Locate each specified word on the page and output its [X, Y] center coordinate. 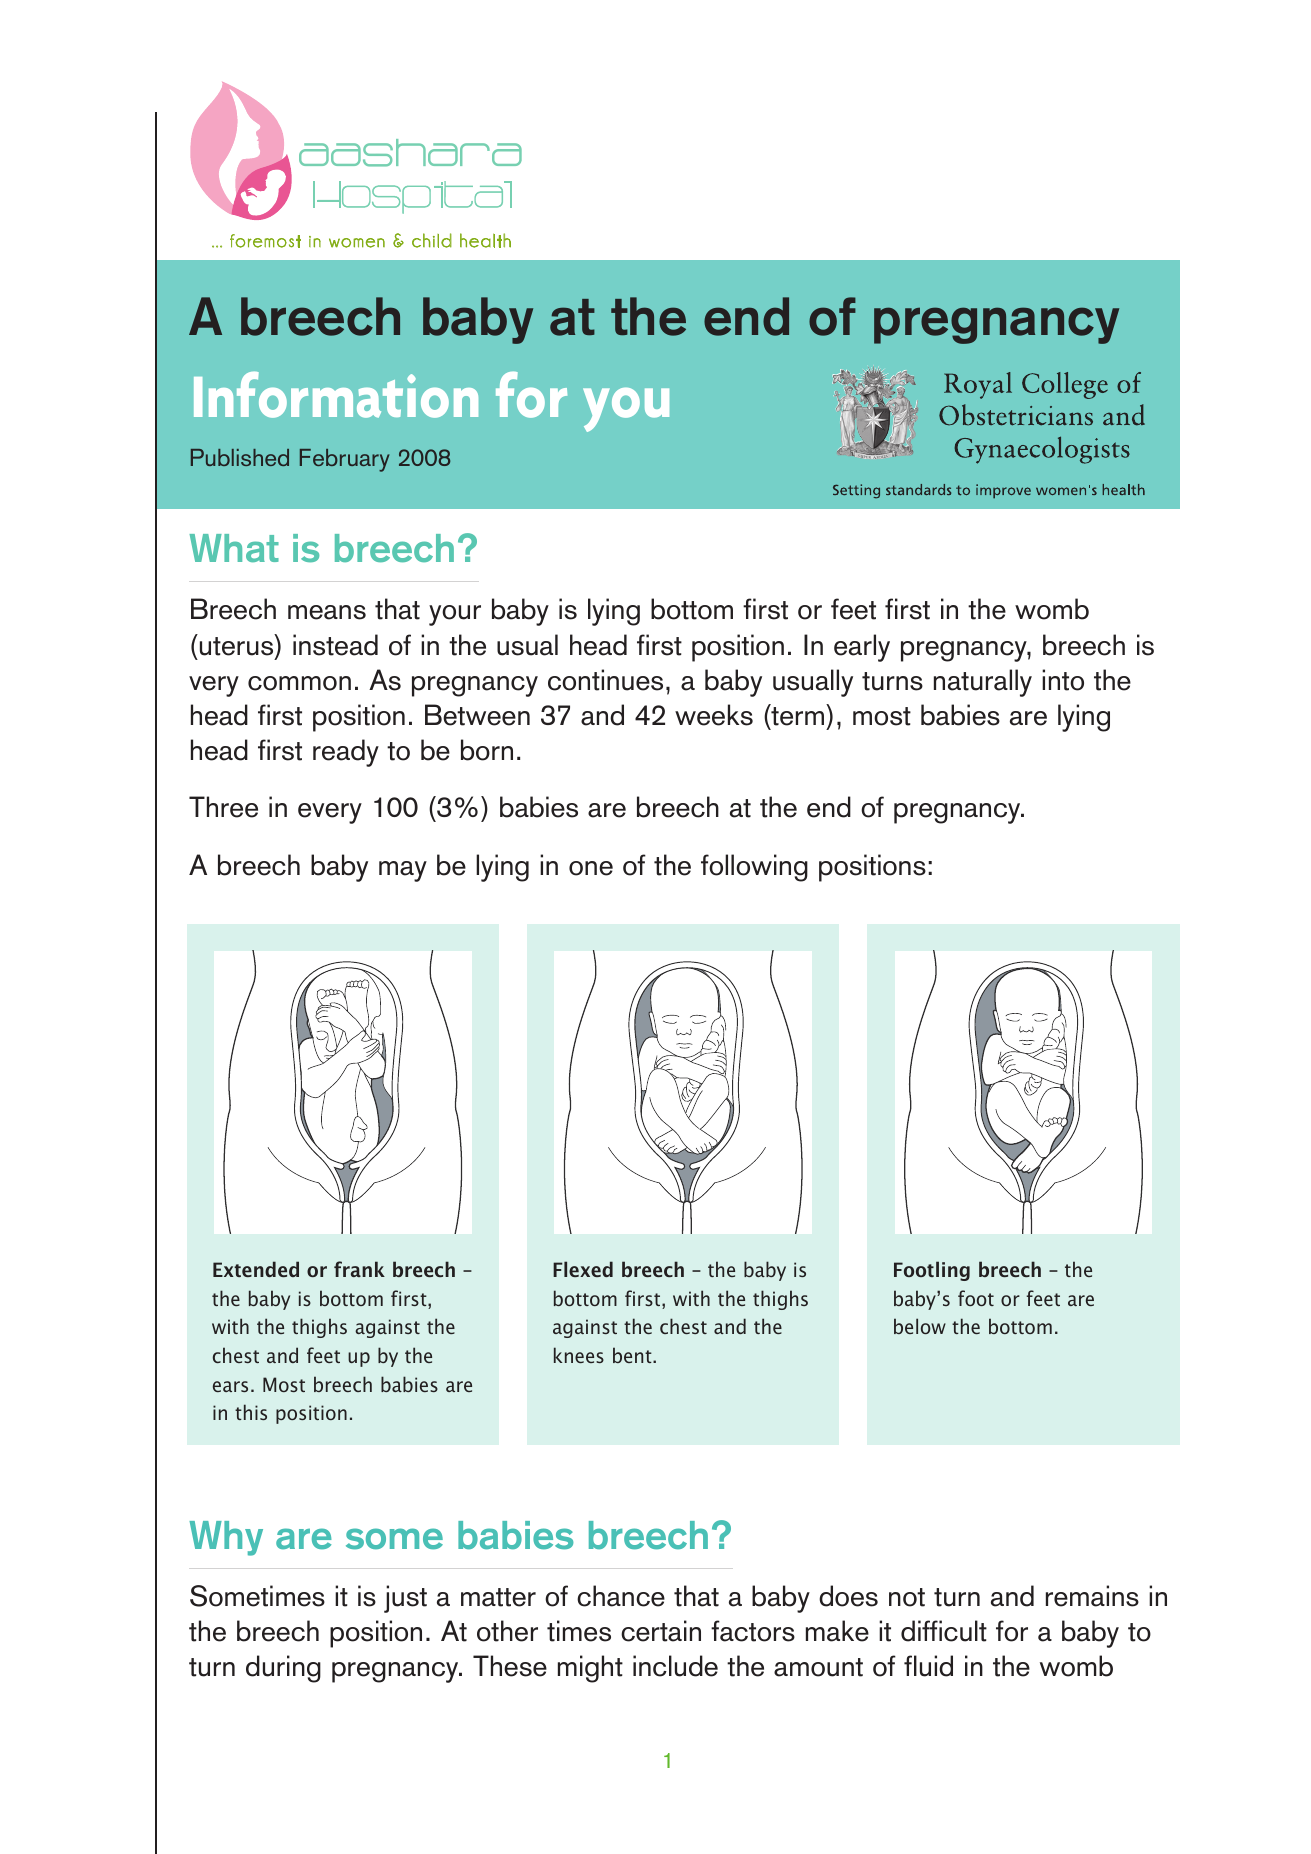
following [754, 868]
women [357, 243]
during [283, 1669]
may [403, 871]
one [591, 868]
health [485, 240]
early [862, 648]
